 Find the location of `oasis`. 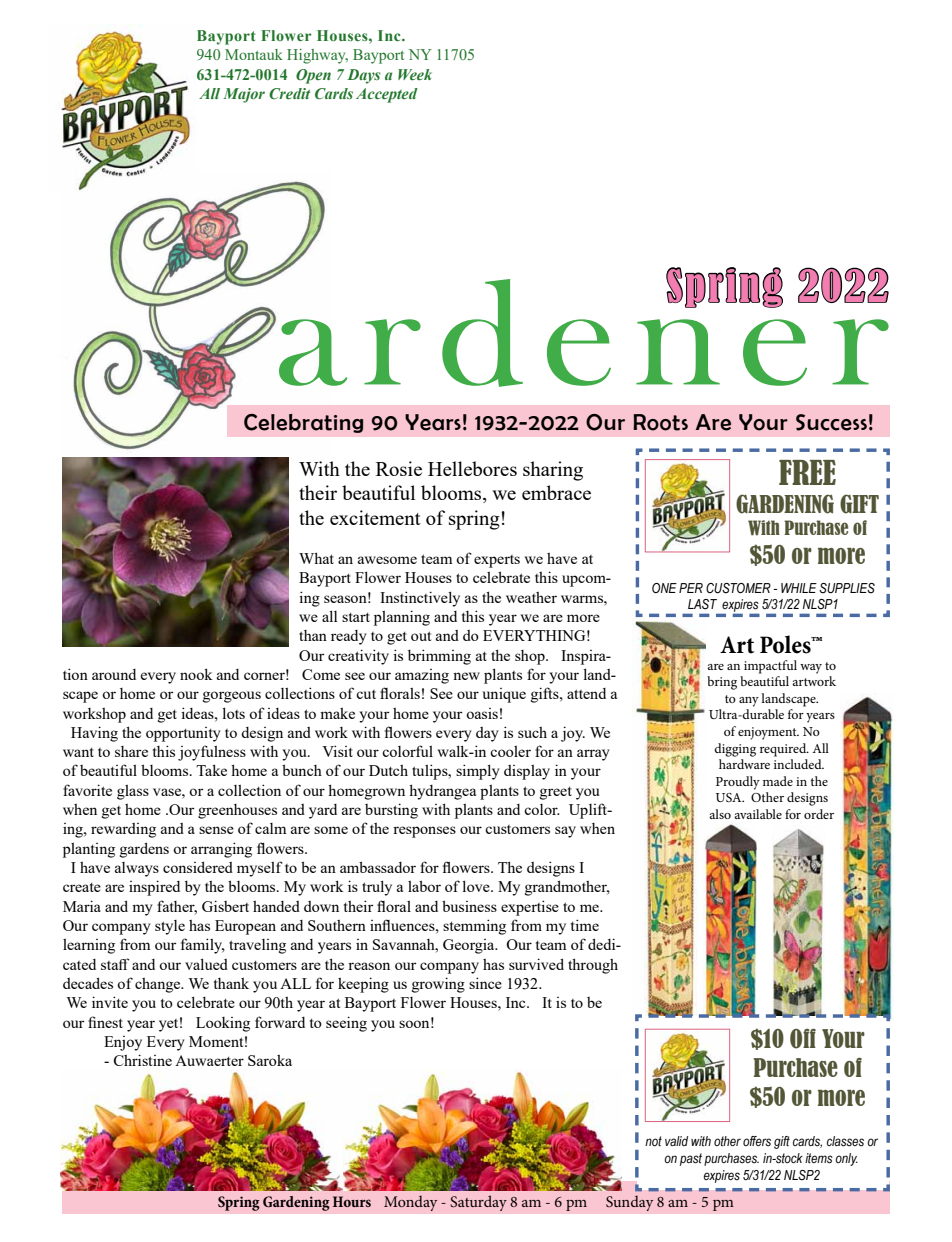

oasis is located at coordinates (482, 713).
